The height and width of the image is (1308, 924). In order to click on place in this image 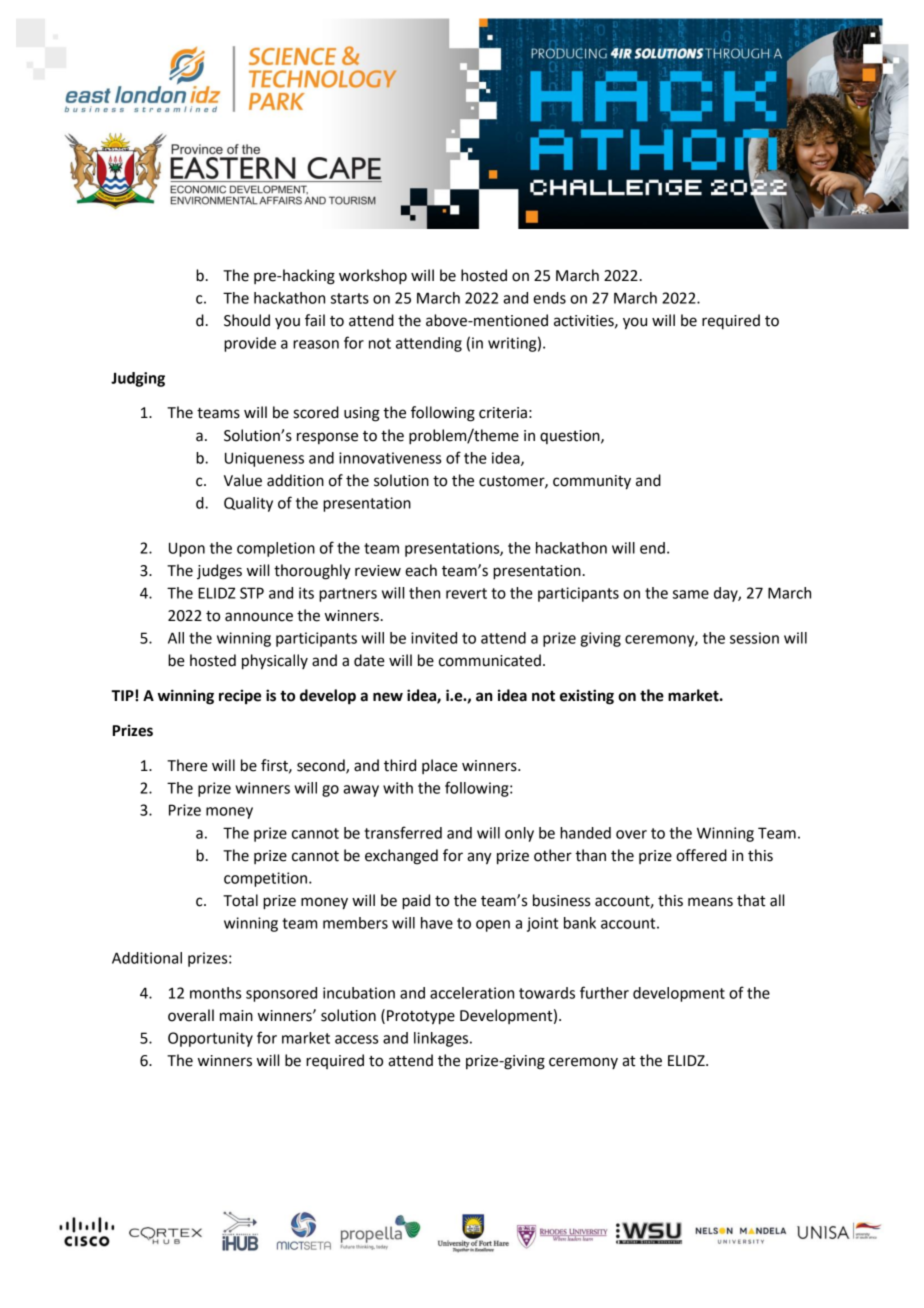, I will do `click(440, 766)`.
